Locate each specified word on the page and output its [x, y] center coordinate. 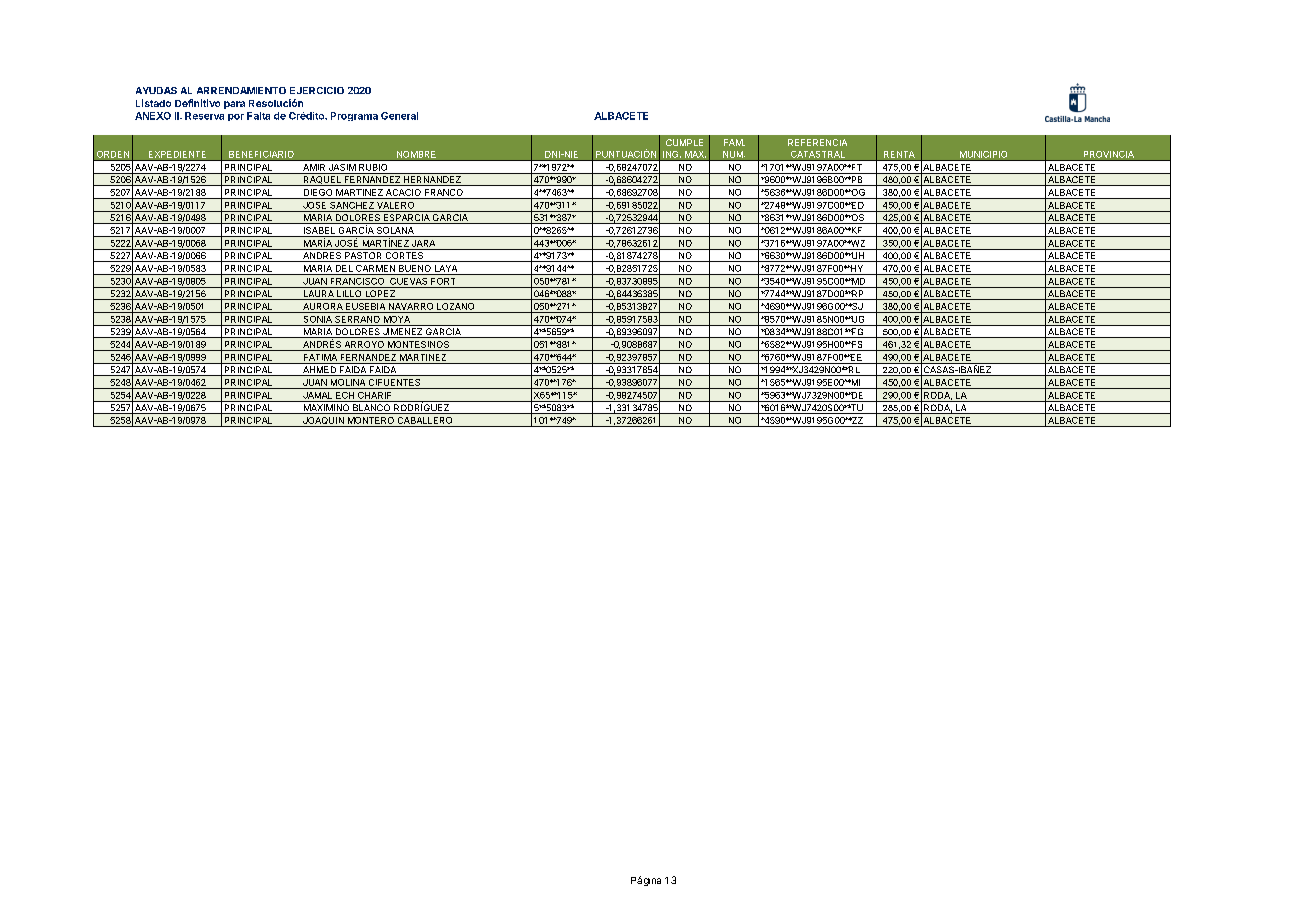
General [399, 116]
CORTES [404, 257]
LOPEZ [380, 295]
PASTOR [363, 257]
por [236, 117]
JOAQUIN [323, 422]
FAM [734, 142]
